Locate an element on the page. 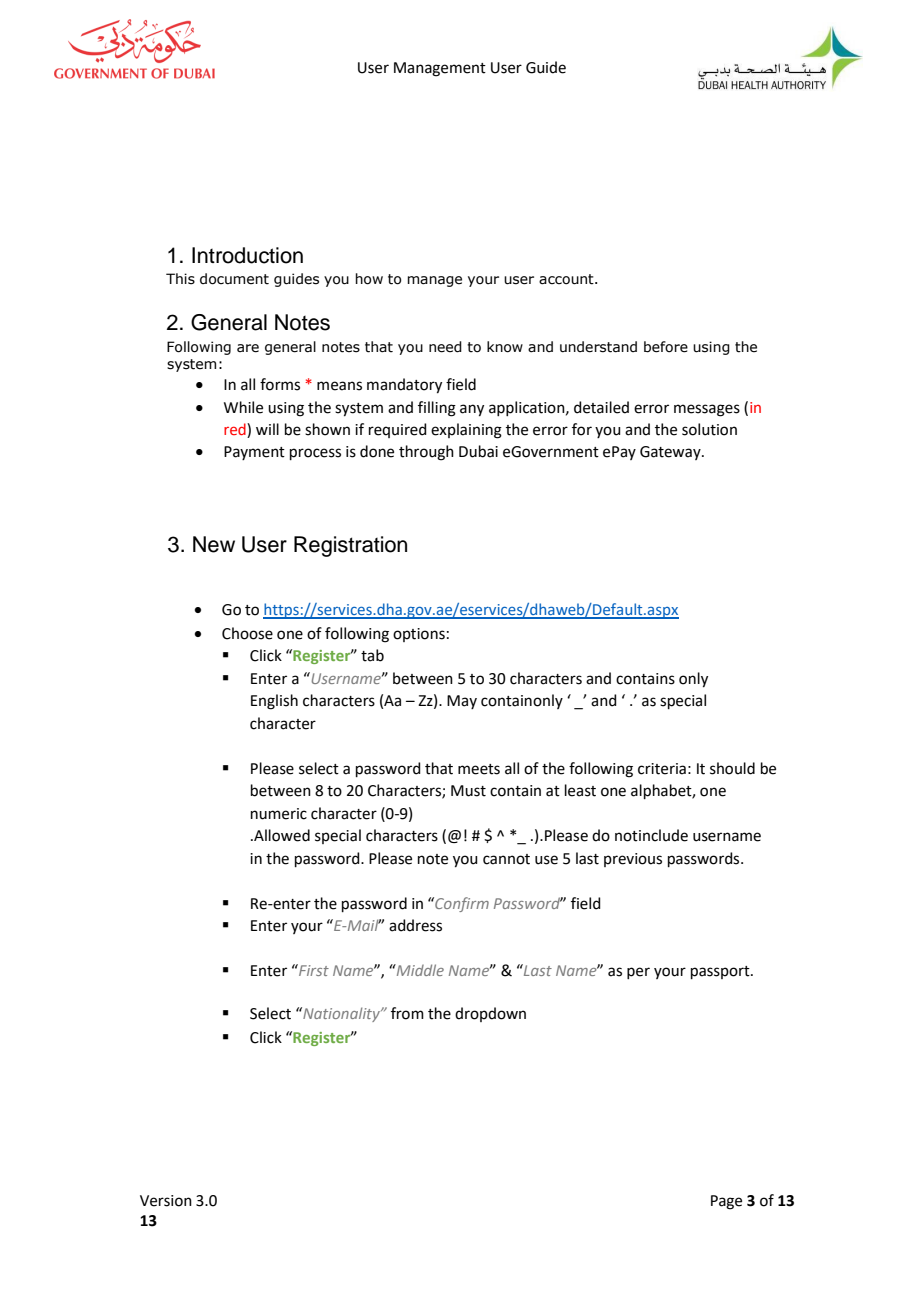 This page has height=1307, width=924. English is located at coordinates (274, 702).
